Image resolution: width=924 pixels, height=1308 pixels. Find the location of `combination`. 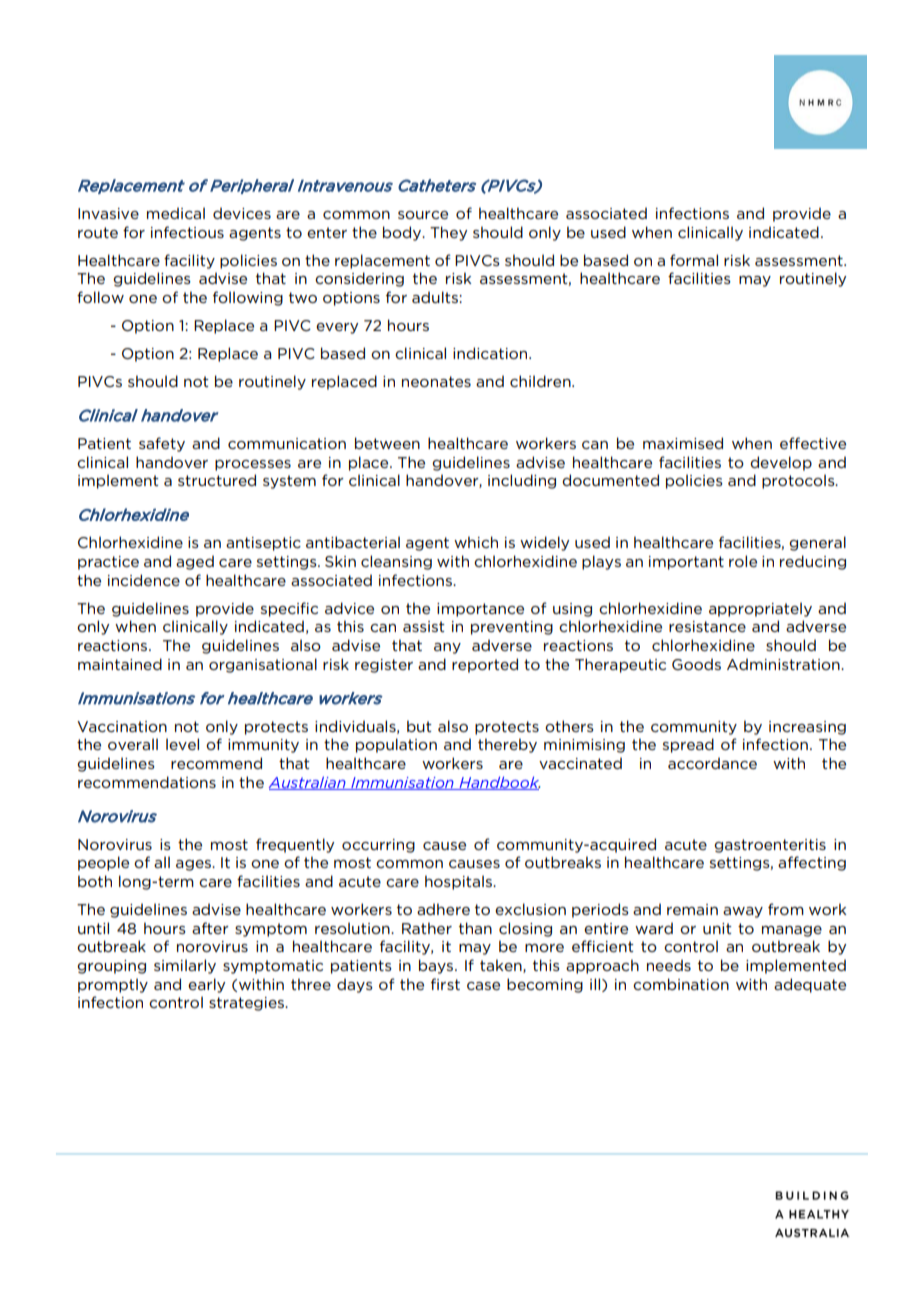

combination is located at coordinates (681, 984).
